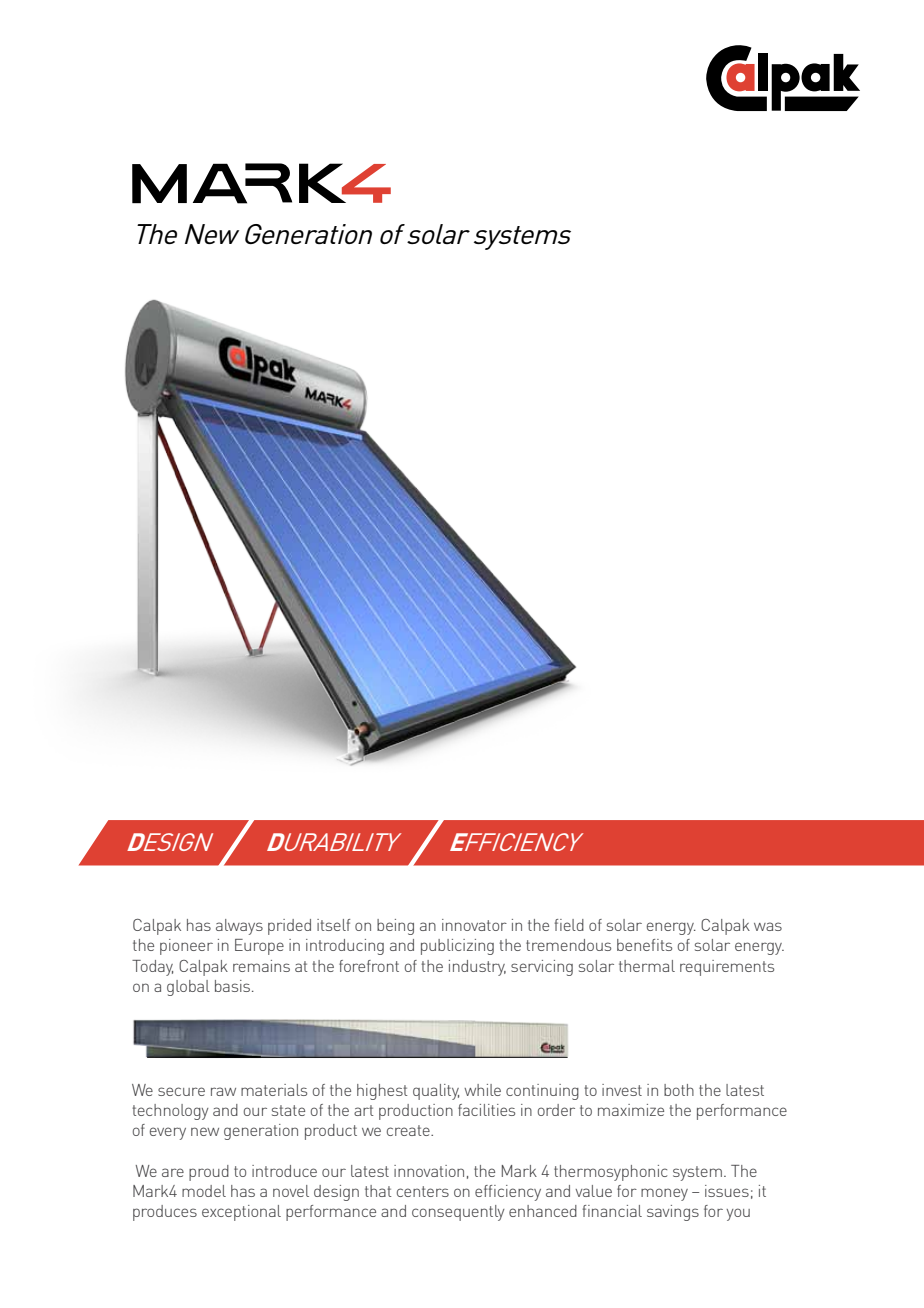 Image resolution: width=924 pixels, height=1308 pixels. I want to click on industry, so click(477, 968).
